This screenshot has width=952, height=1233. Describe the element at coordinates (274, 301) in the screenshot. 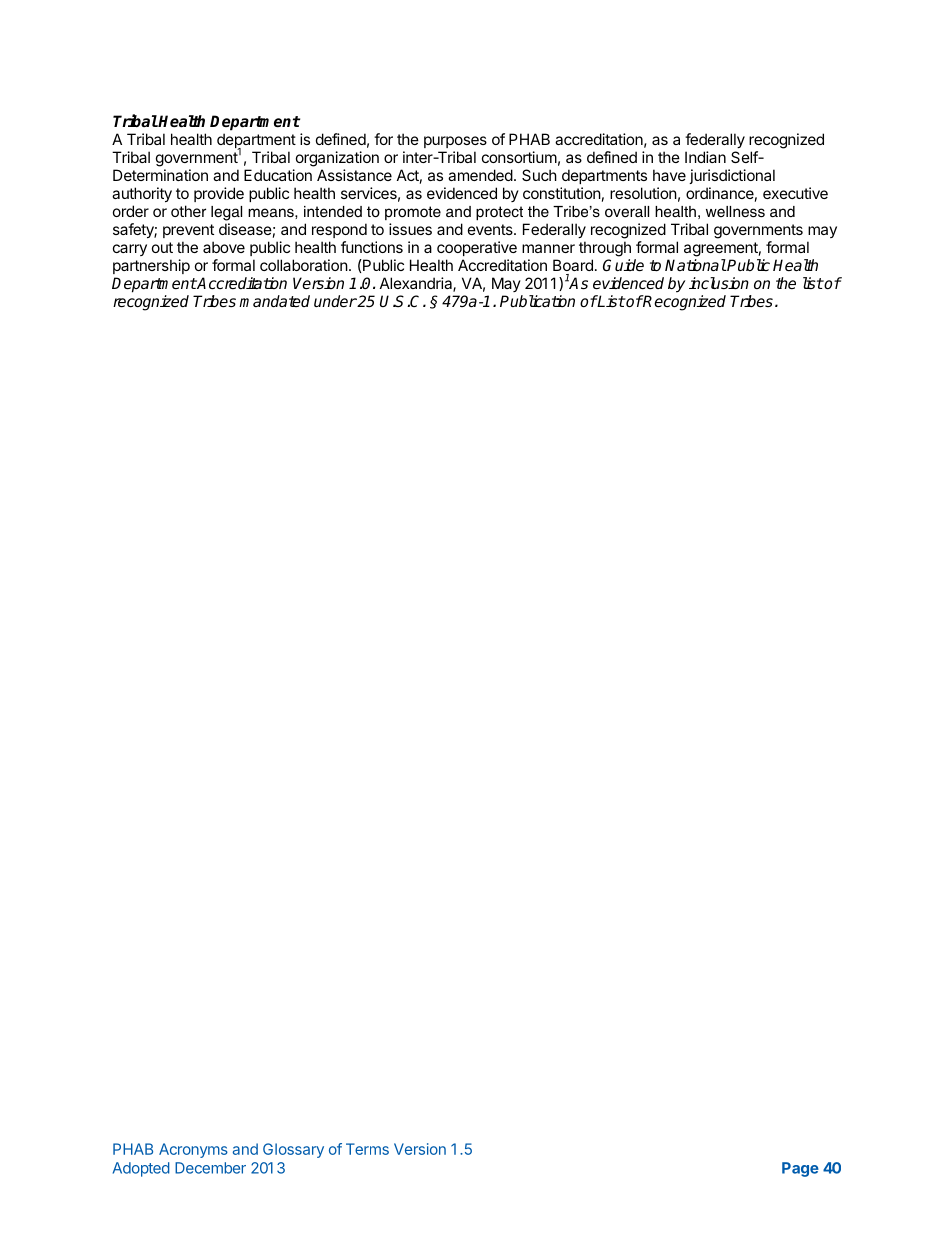

I see `mandated` at that location.
